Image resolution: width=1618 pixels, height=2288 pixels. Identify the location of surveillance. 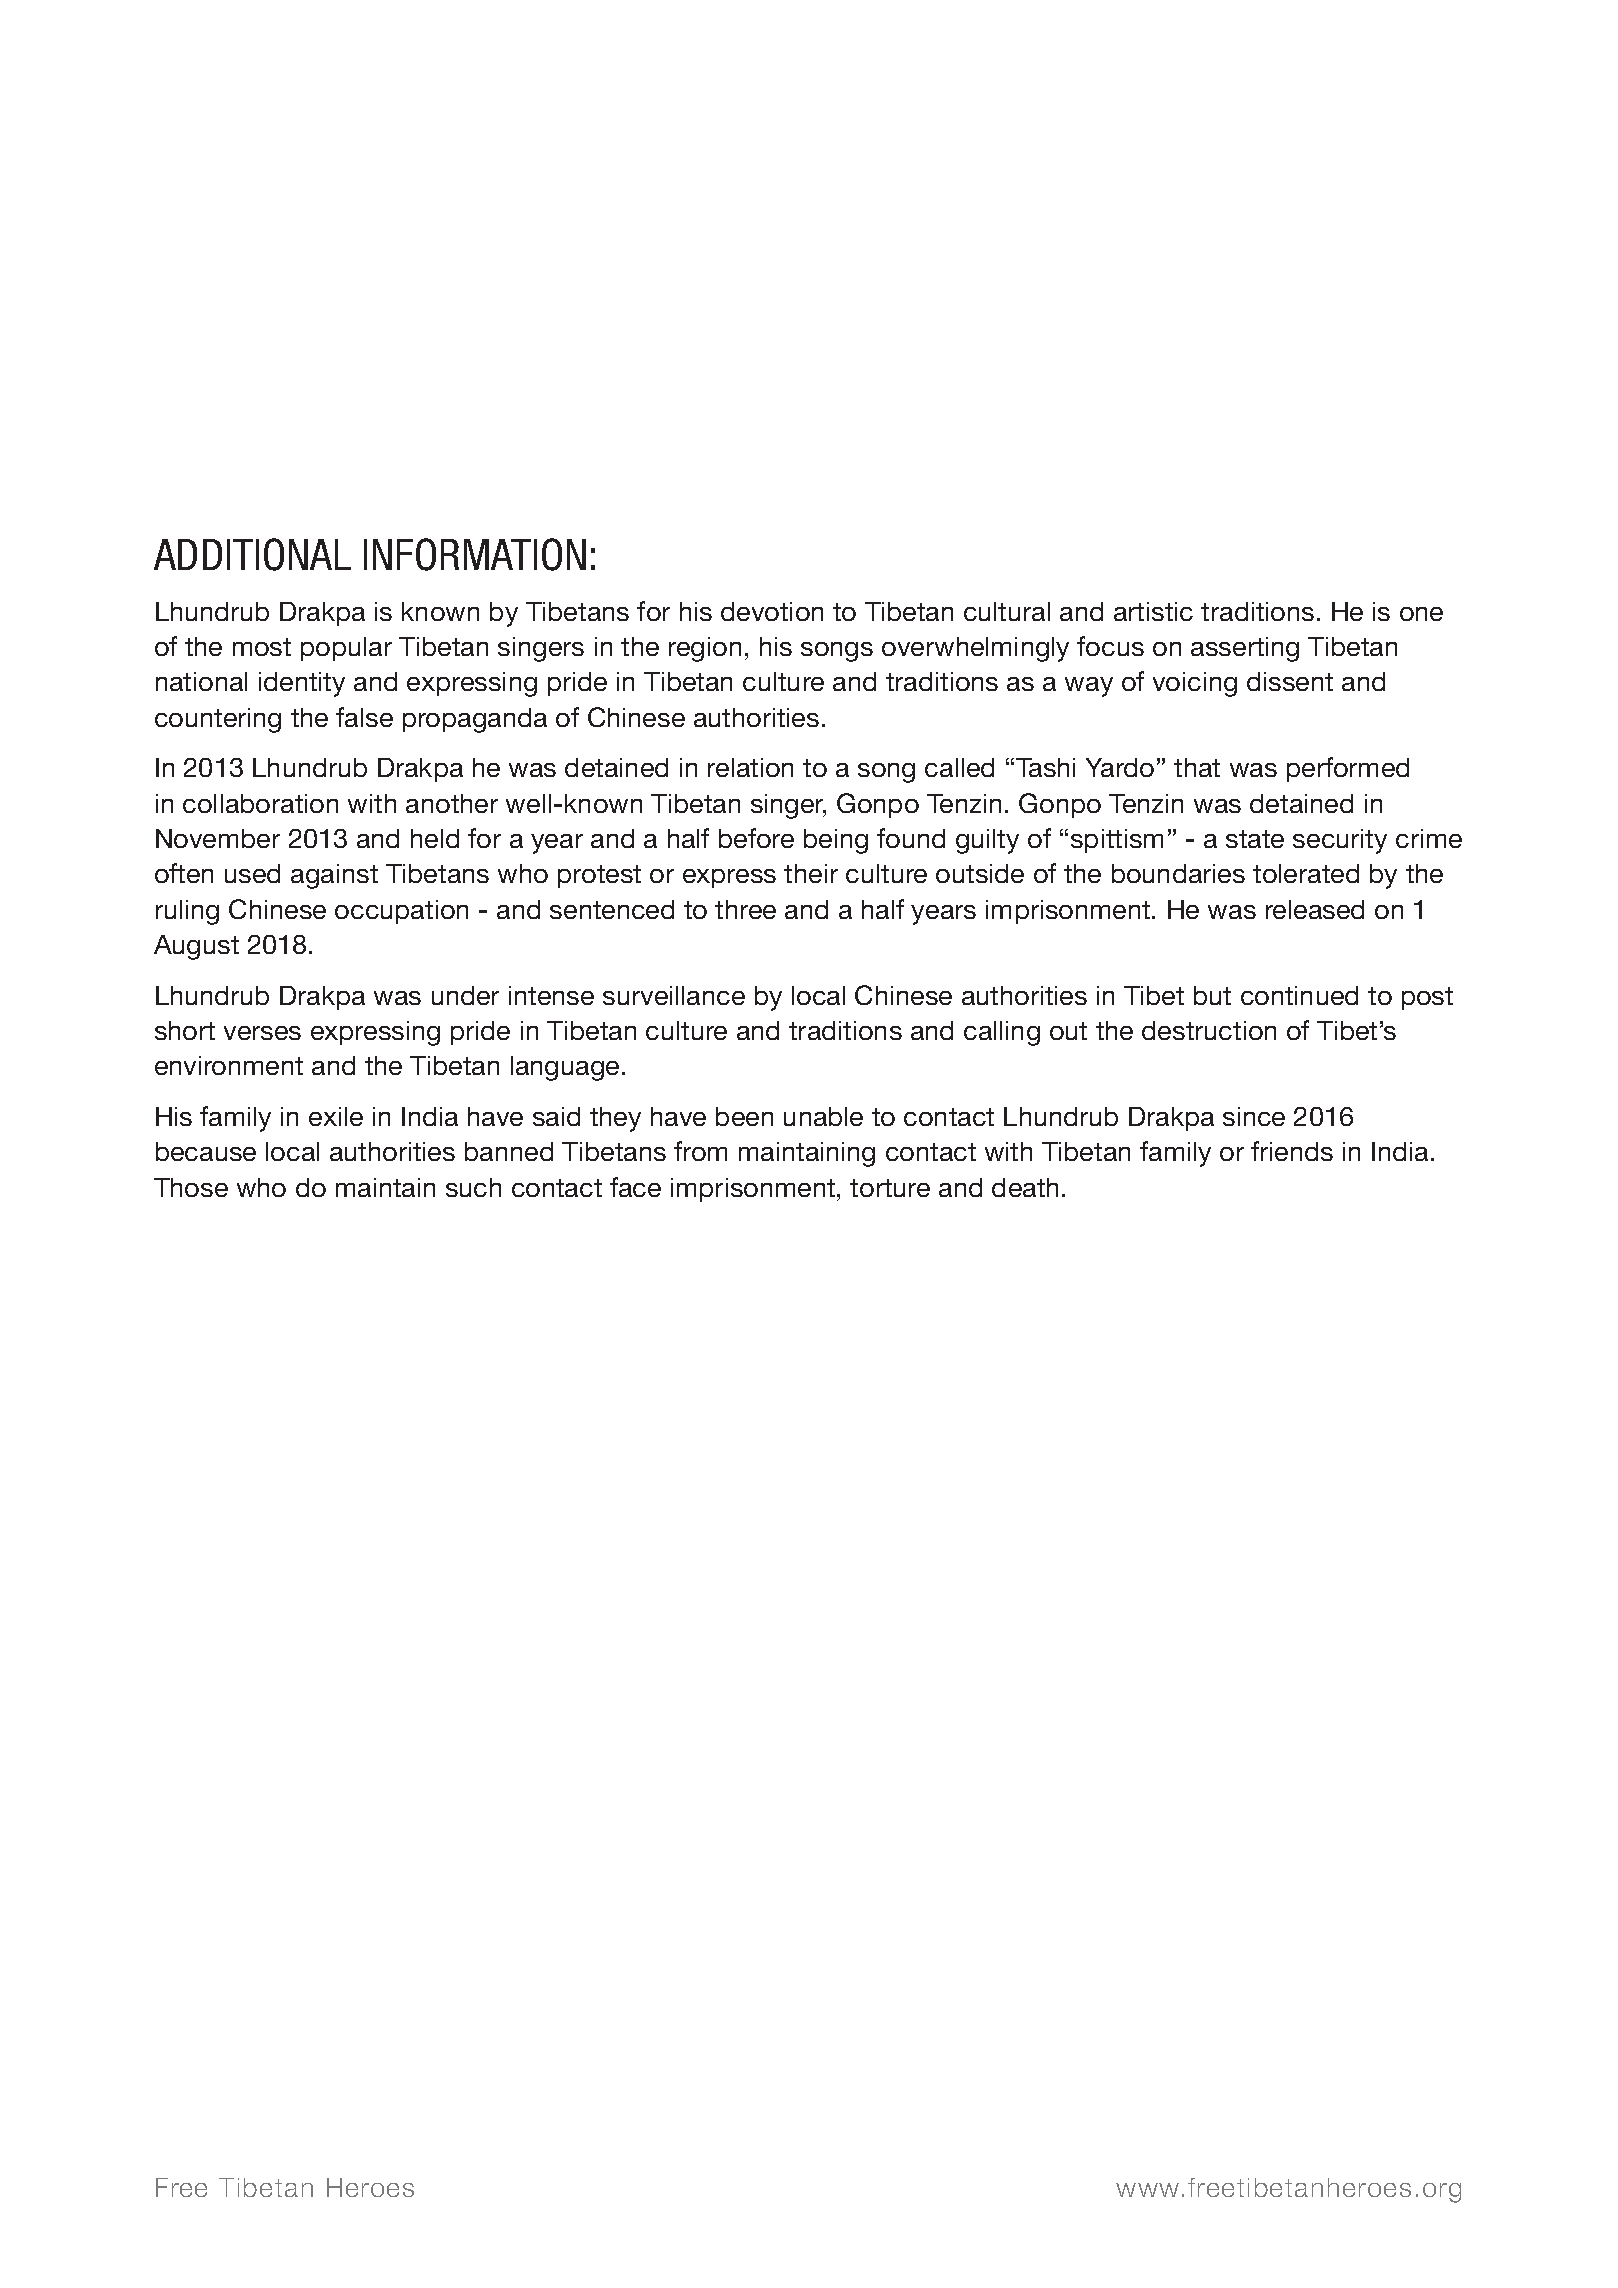
(674, 995).
